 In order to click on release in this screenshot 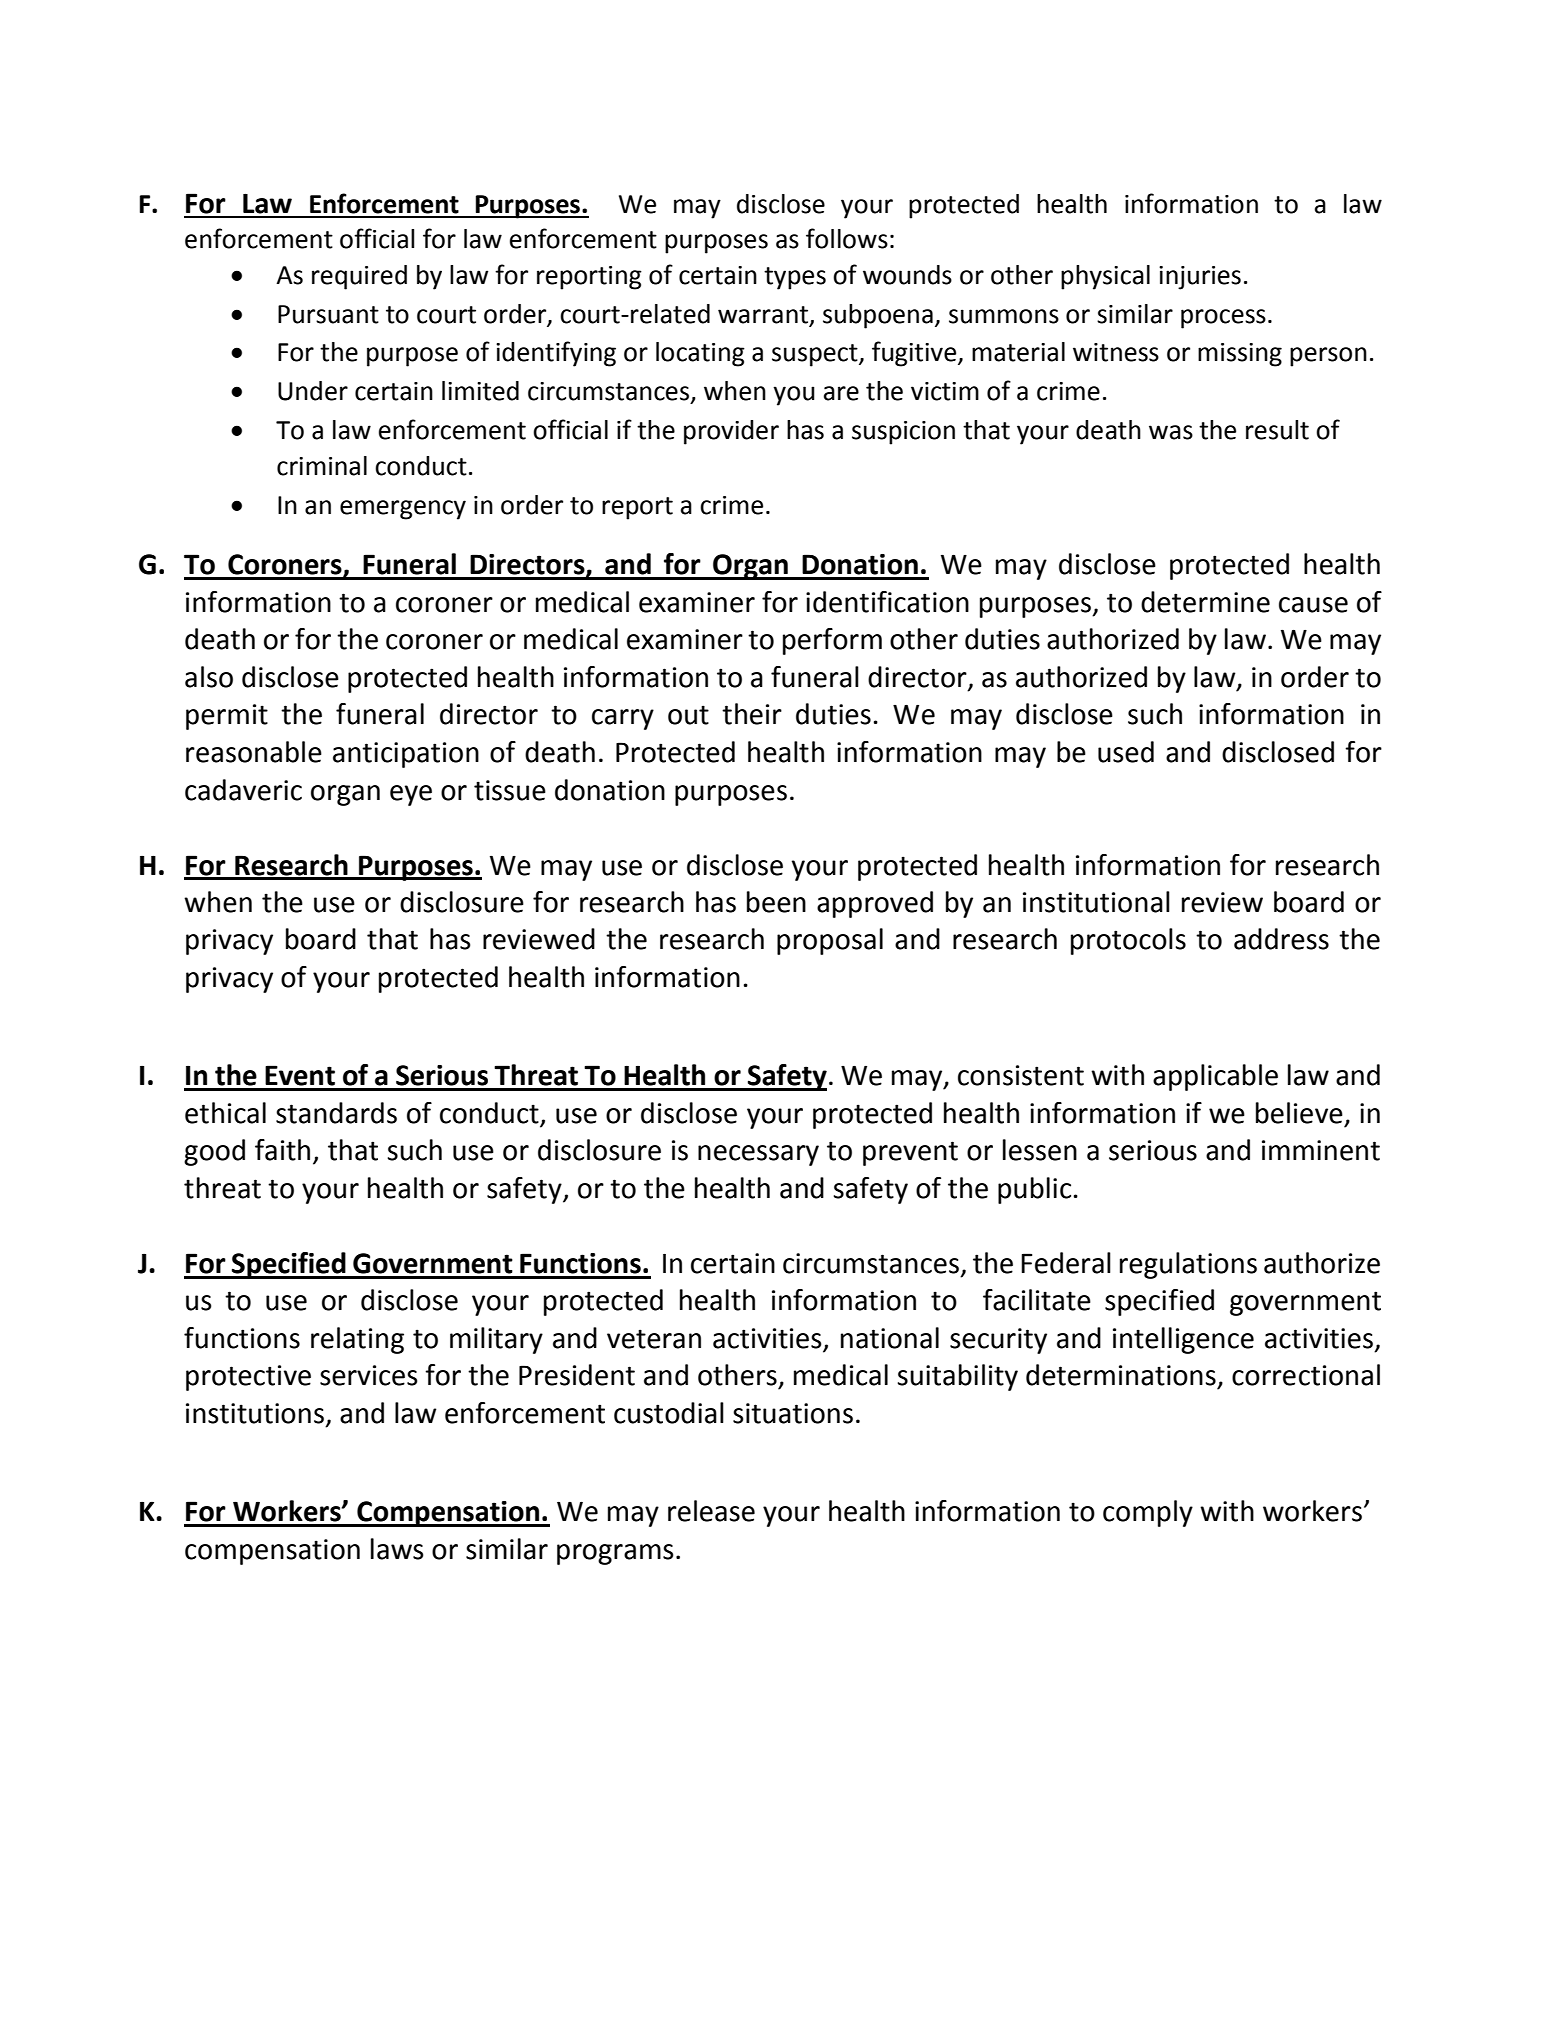, I will do `click(711, 1511)`.
